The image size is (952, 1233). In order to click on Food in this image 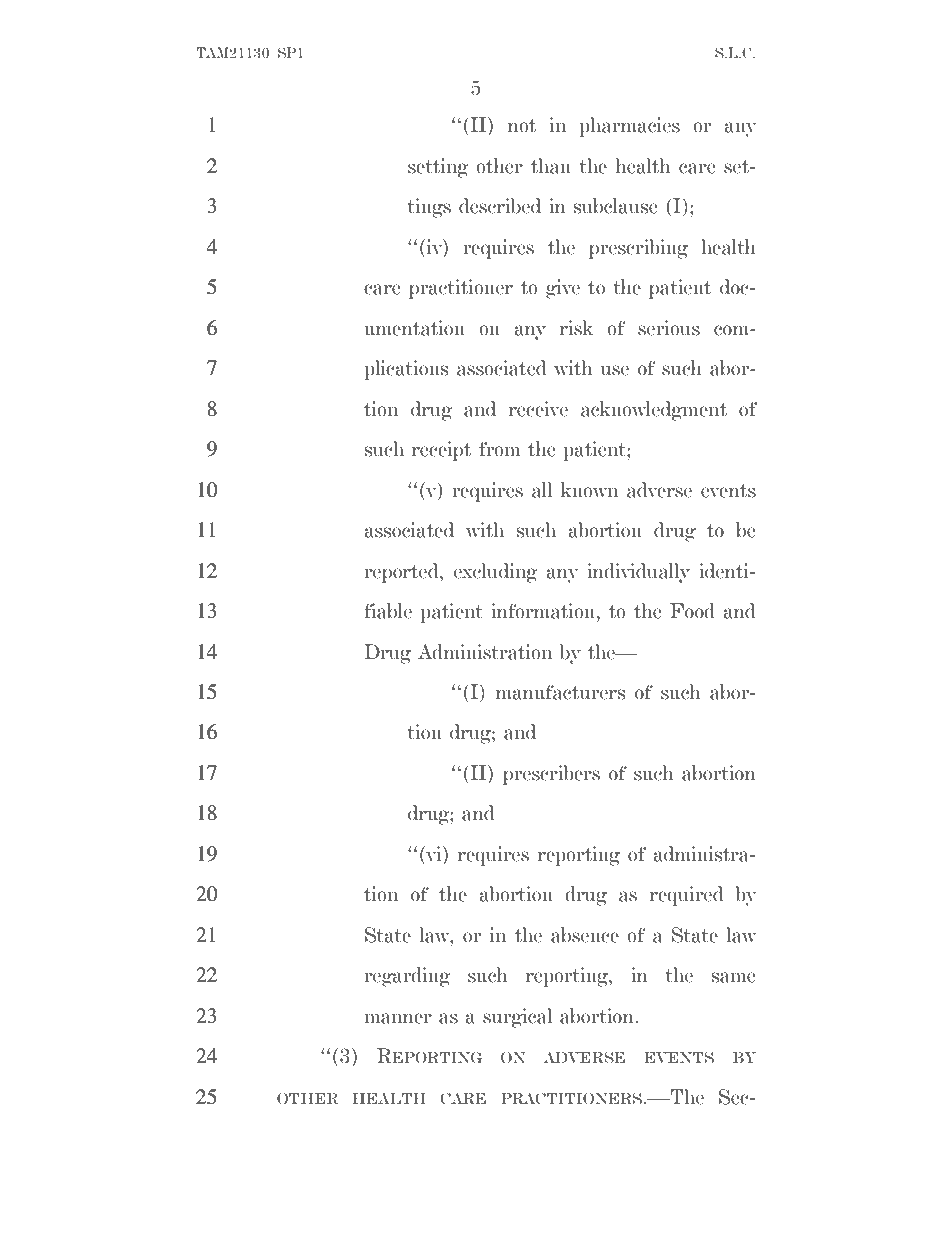, I will do `click(692, 611)`.
